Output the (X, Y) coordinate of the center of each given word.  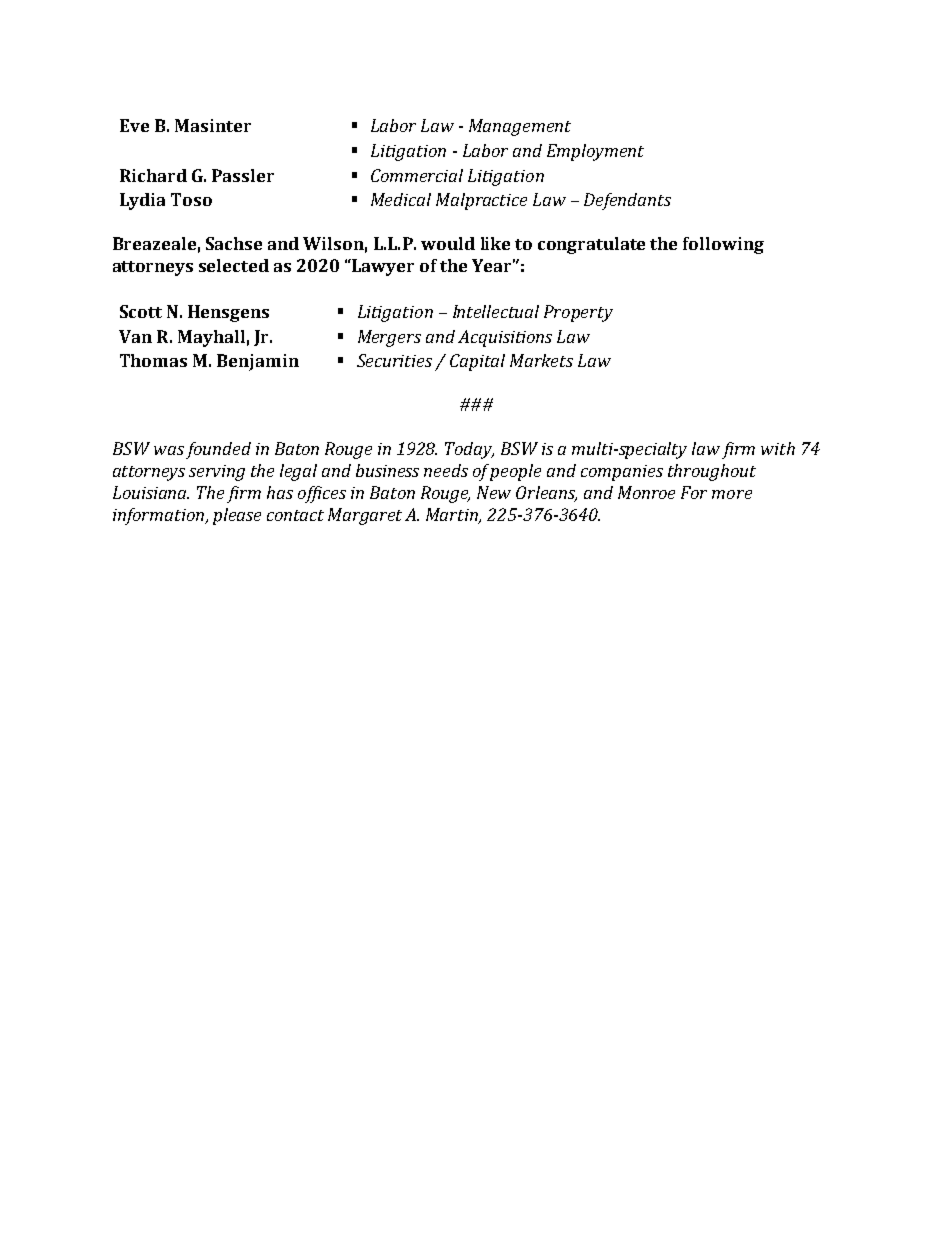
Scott (141, 311)
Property (578, 313)
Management (520, 127)
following (723, 245)
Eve (134, 125)
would (448, 243)
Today (469, 450)
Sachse (234, 243)
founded (218, 450)
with (778, 448)
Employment (595, 152)
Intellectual (496, 311)
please (237, 516)
